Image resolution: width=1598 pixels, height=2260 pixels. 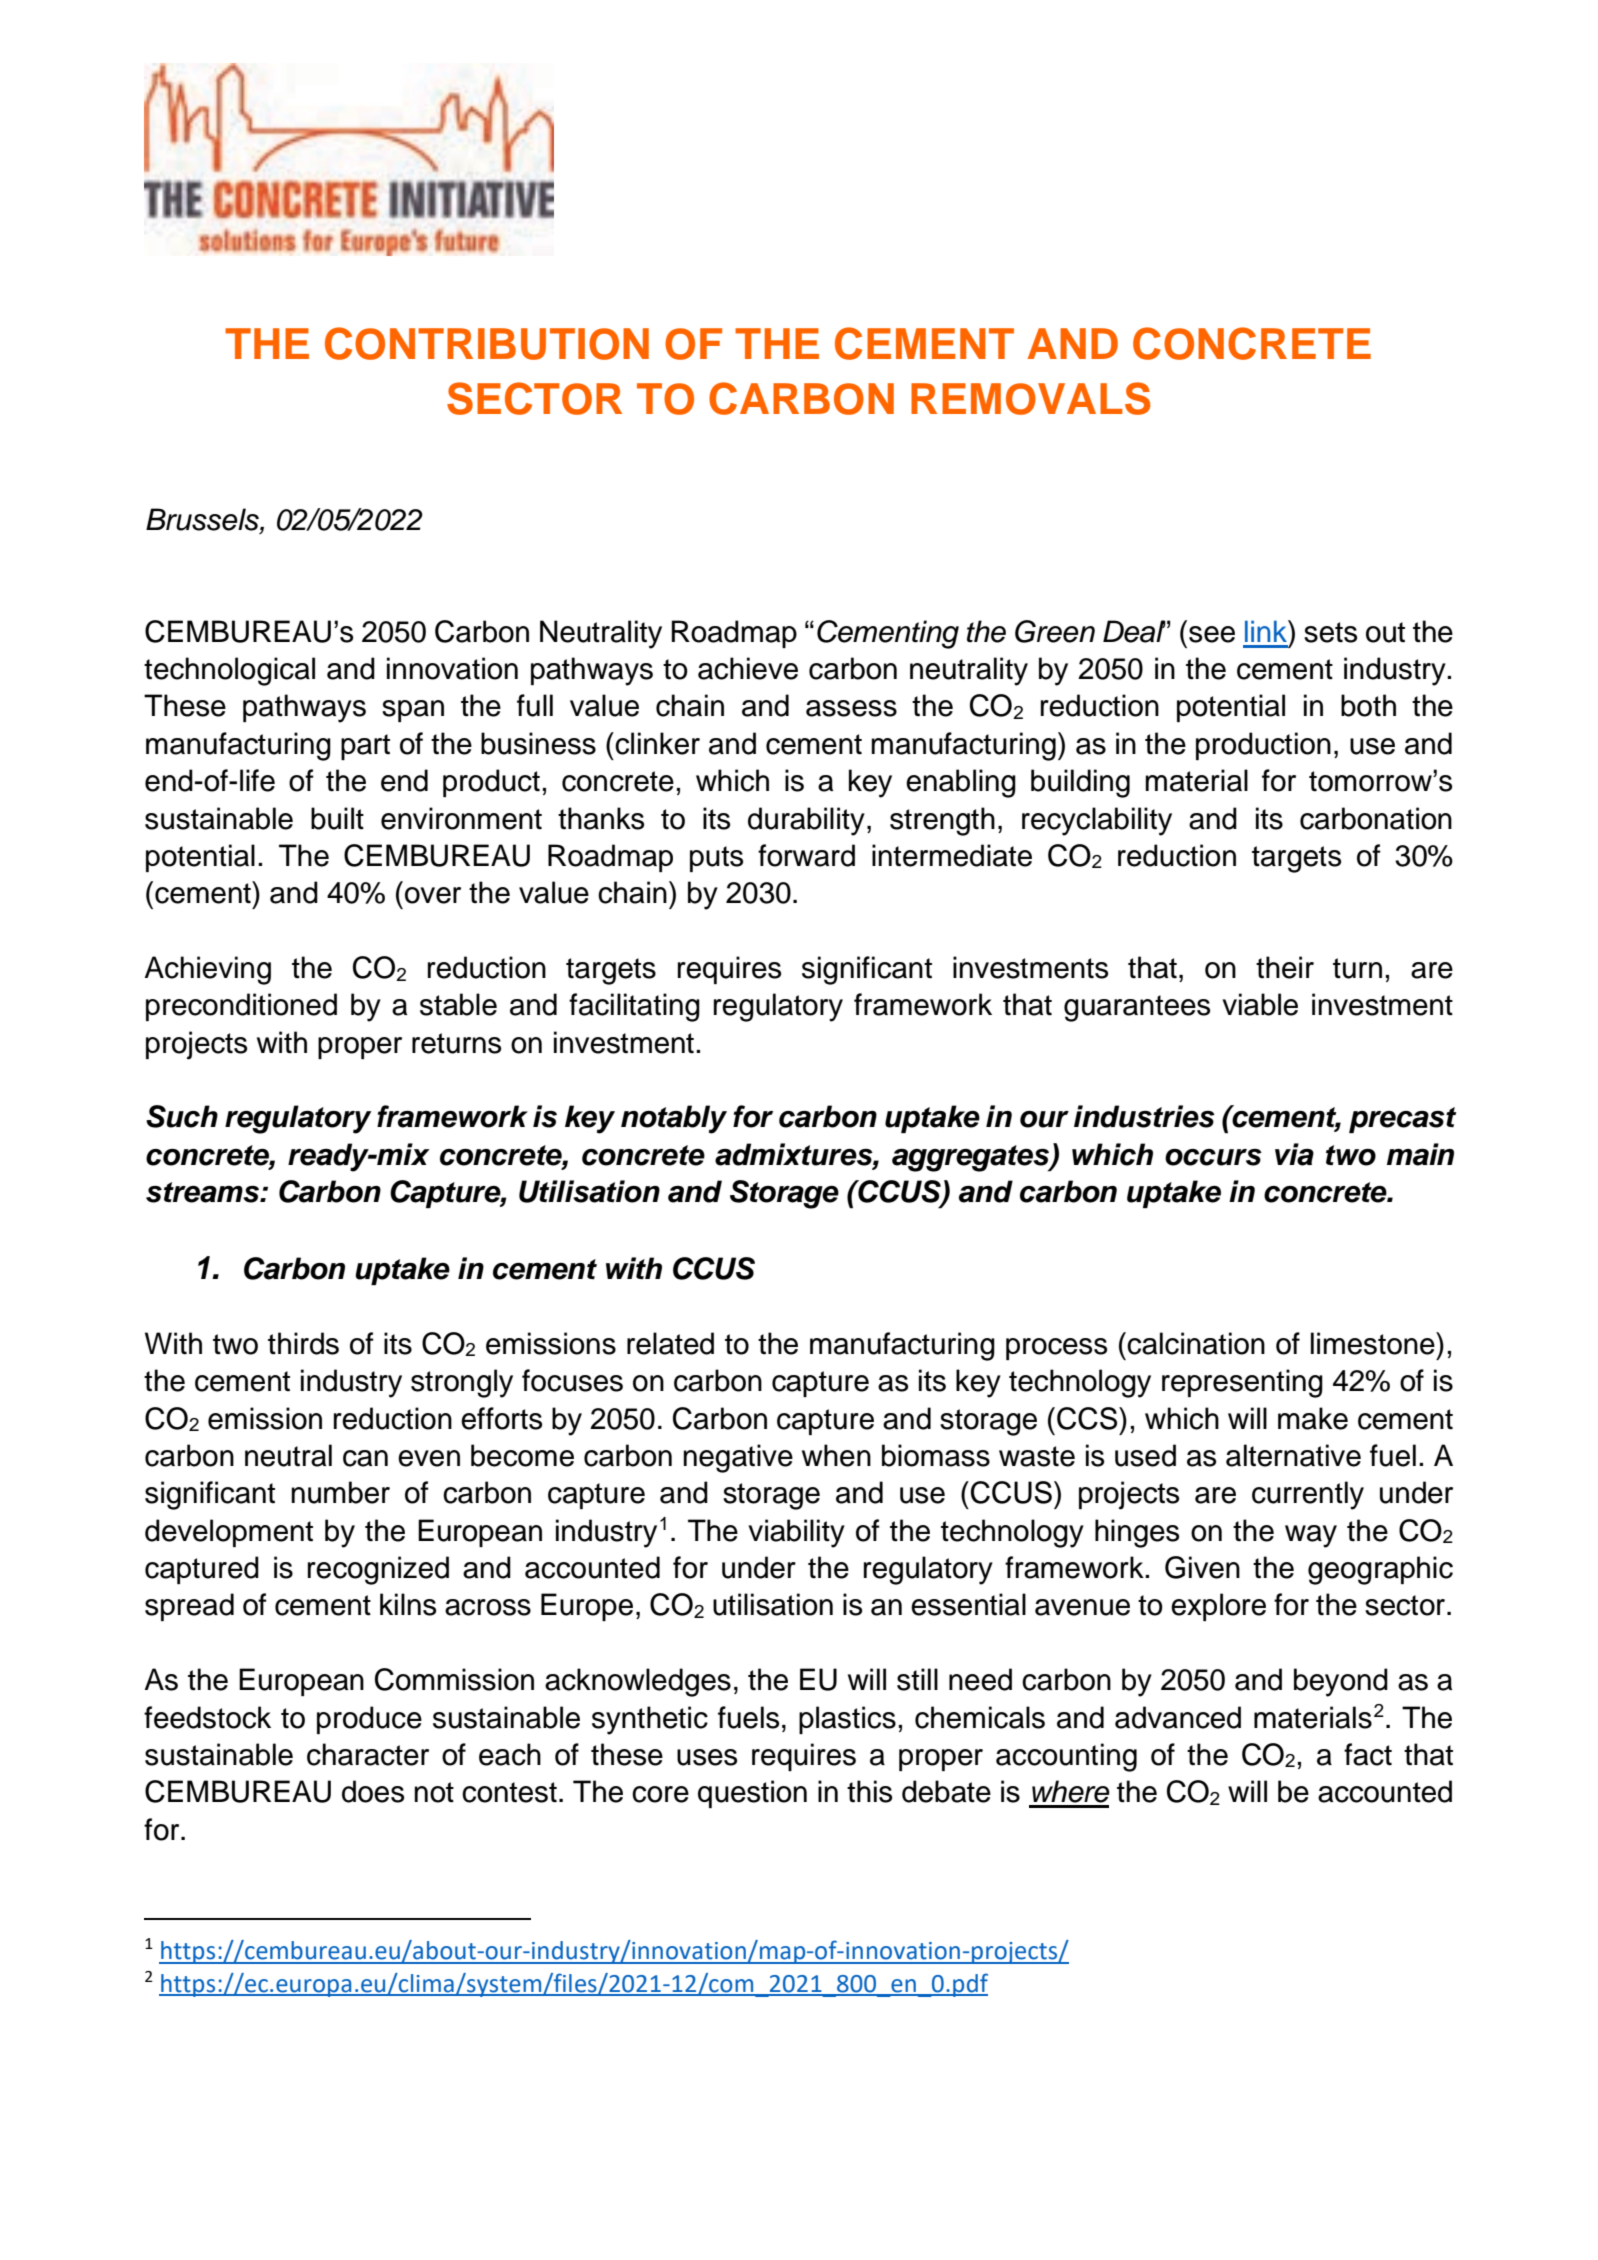 I want to click on notably, so click(x=674, y=1119).
